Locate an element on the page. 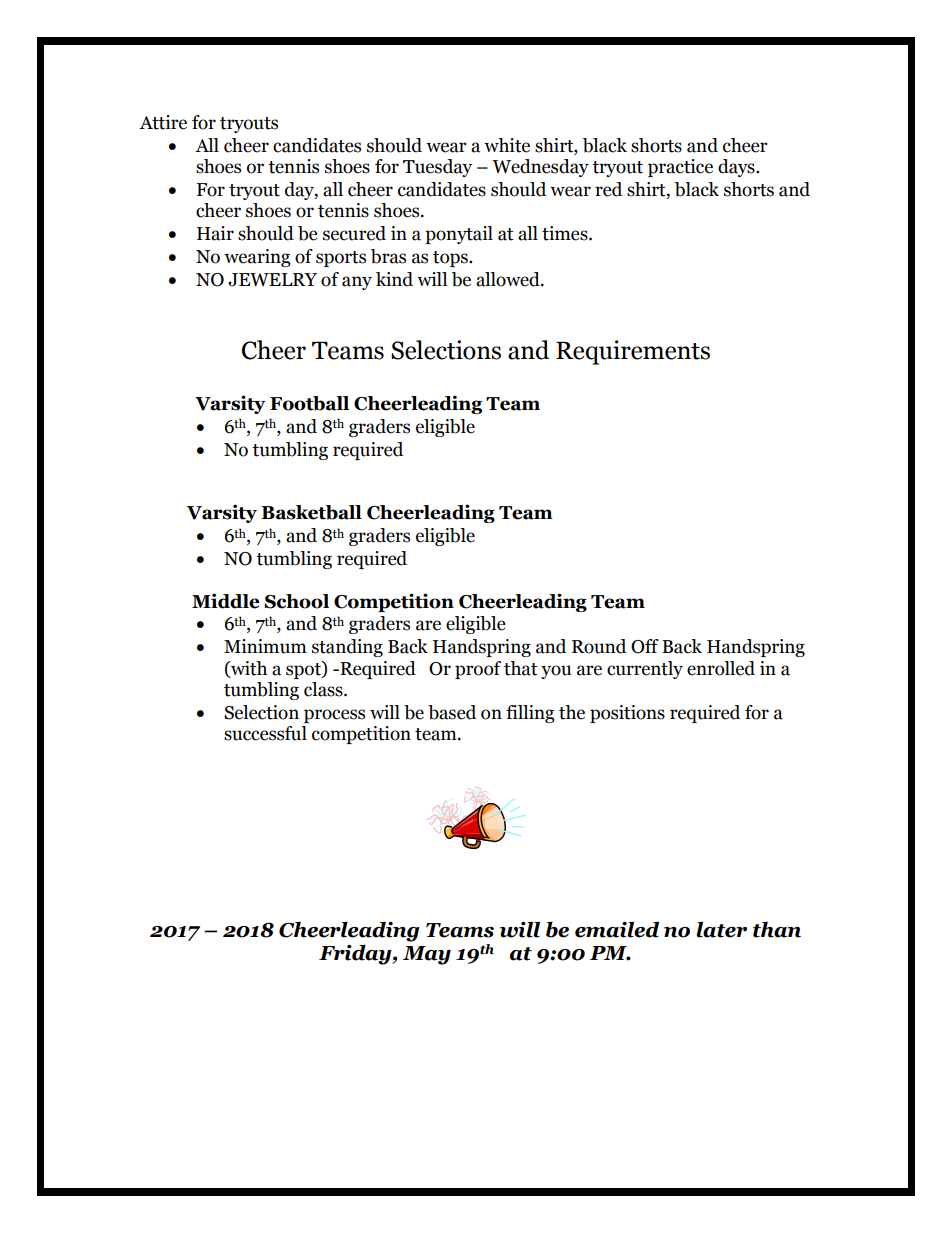  white is located at coordinates (507, 145).
